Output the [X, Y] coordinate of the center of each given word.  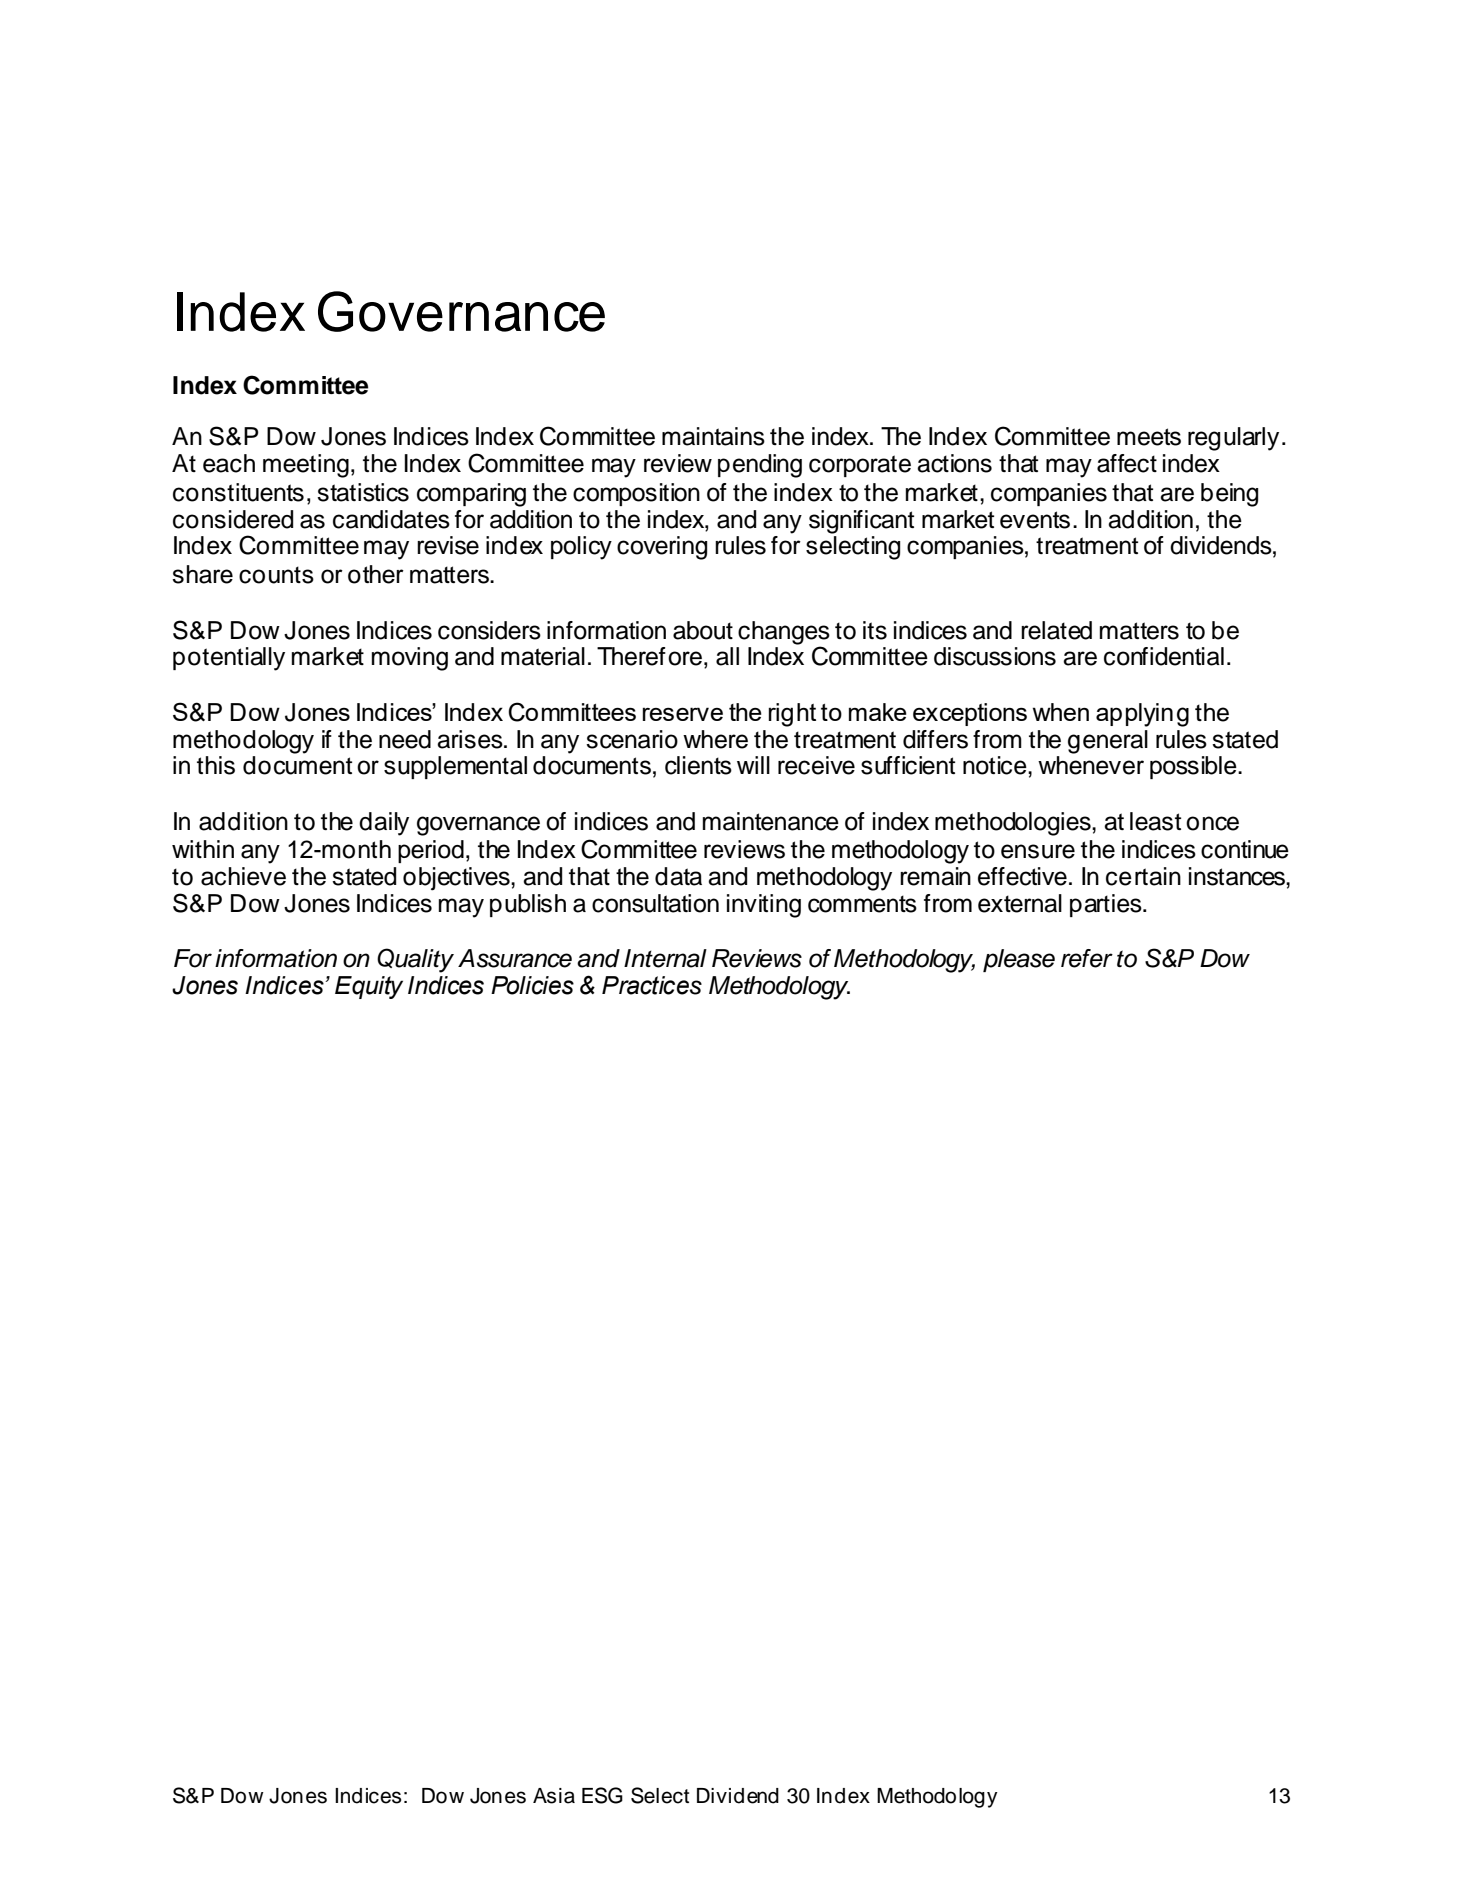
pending [760, 466]
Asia [554, 1796]
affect [1127, 463]
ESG [602, 1795]
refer [1087, 958]
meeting [306, 466]
